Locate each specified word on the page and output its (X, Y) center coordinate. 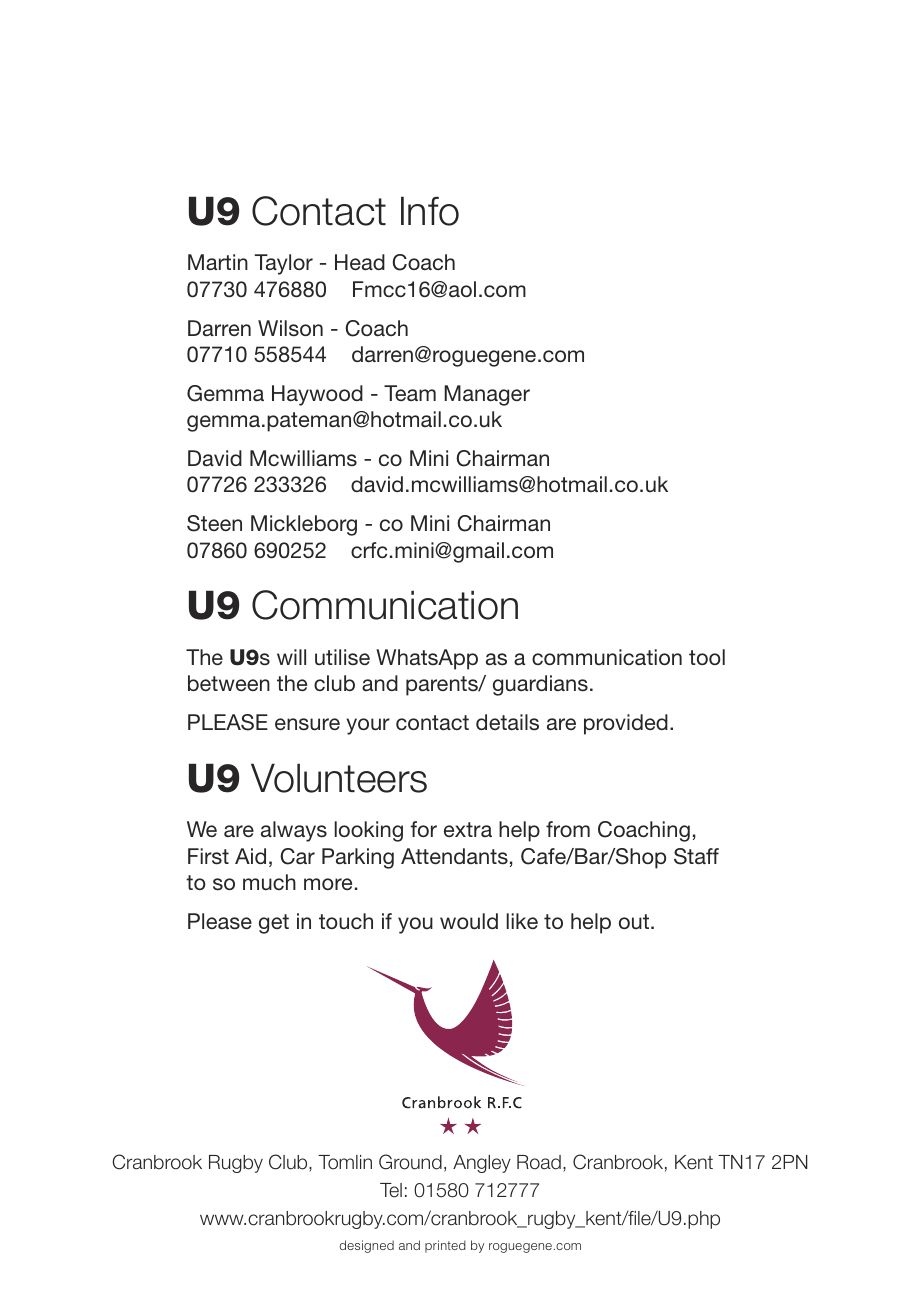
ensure (307, 724)
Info (430, 211)
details (507, 722)
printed (445, 1246)
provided (626, 724)
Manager (487, 395)
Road (539, 1162)
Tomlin (345, 1162)
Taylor (284, 264)
